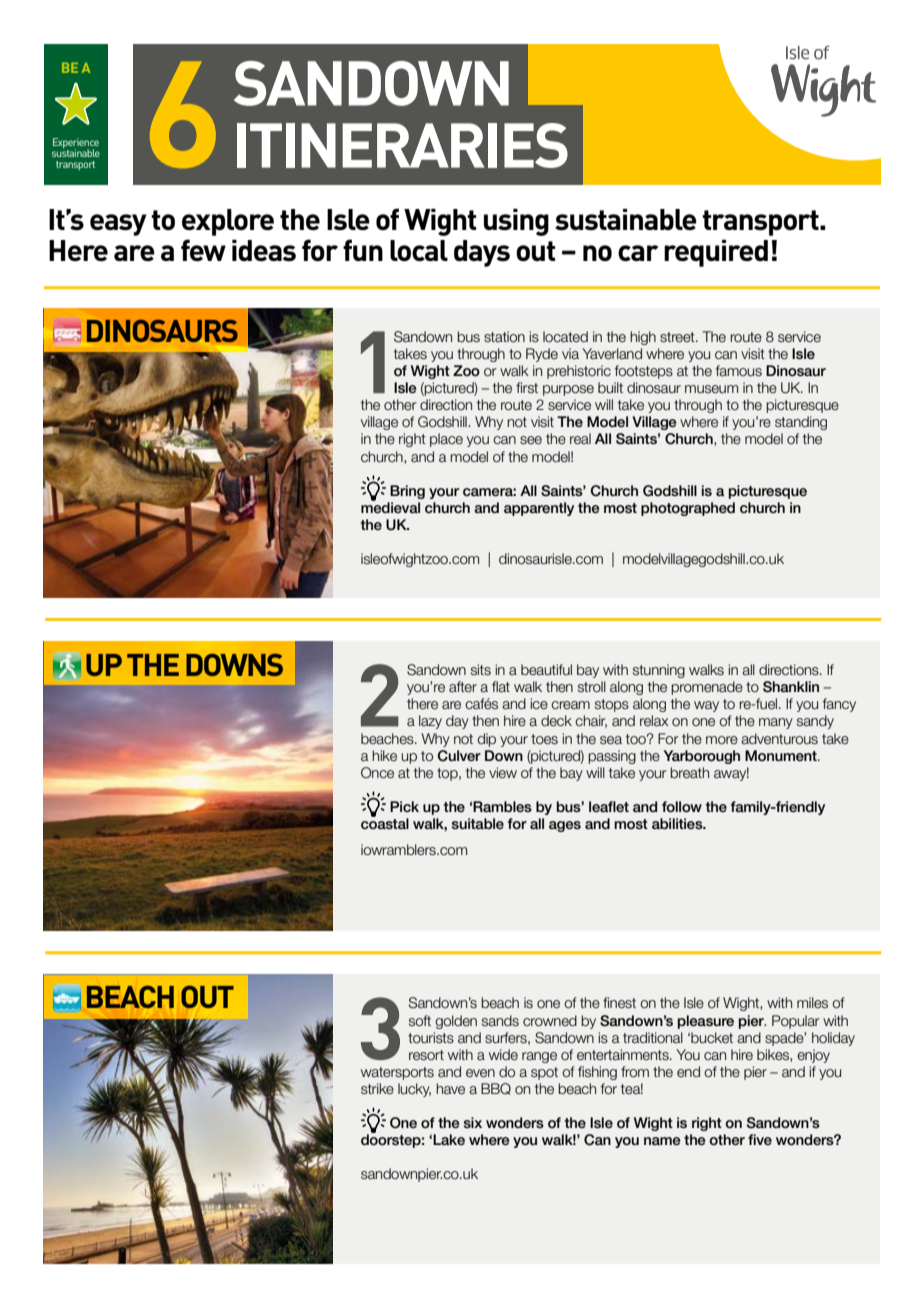 This page has height=1308, width=924. I want to click on Monument, so click(782, 755).
